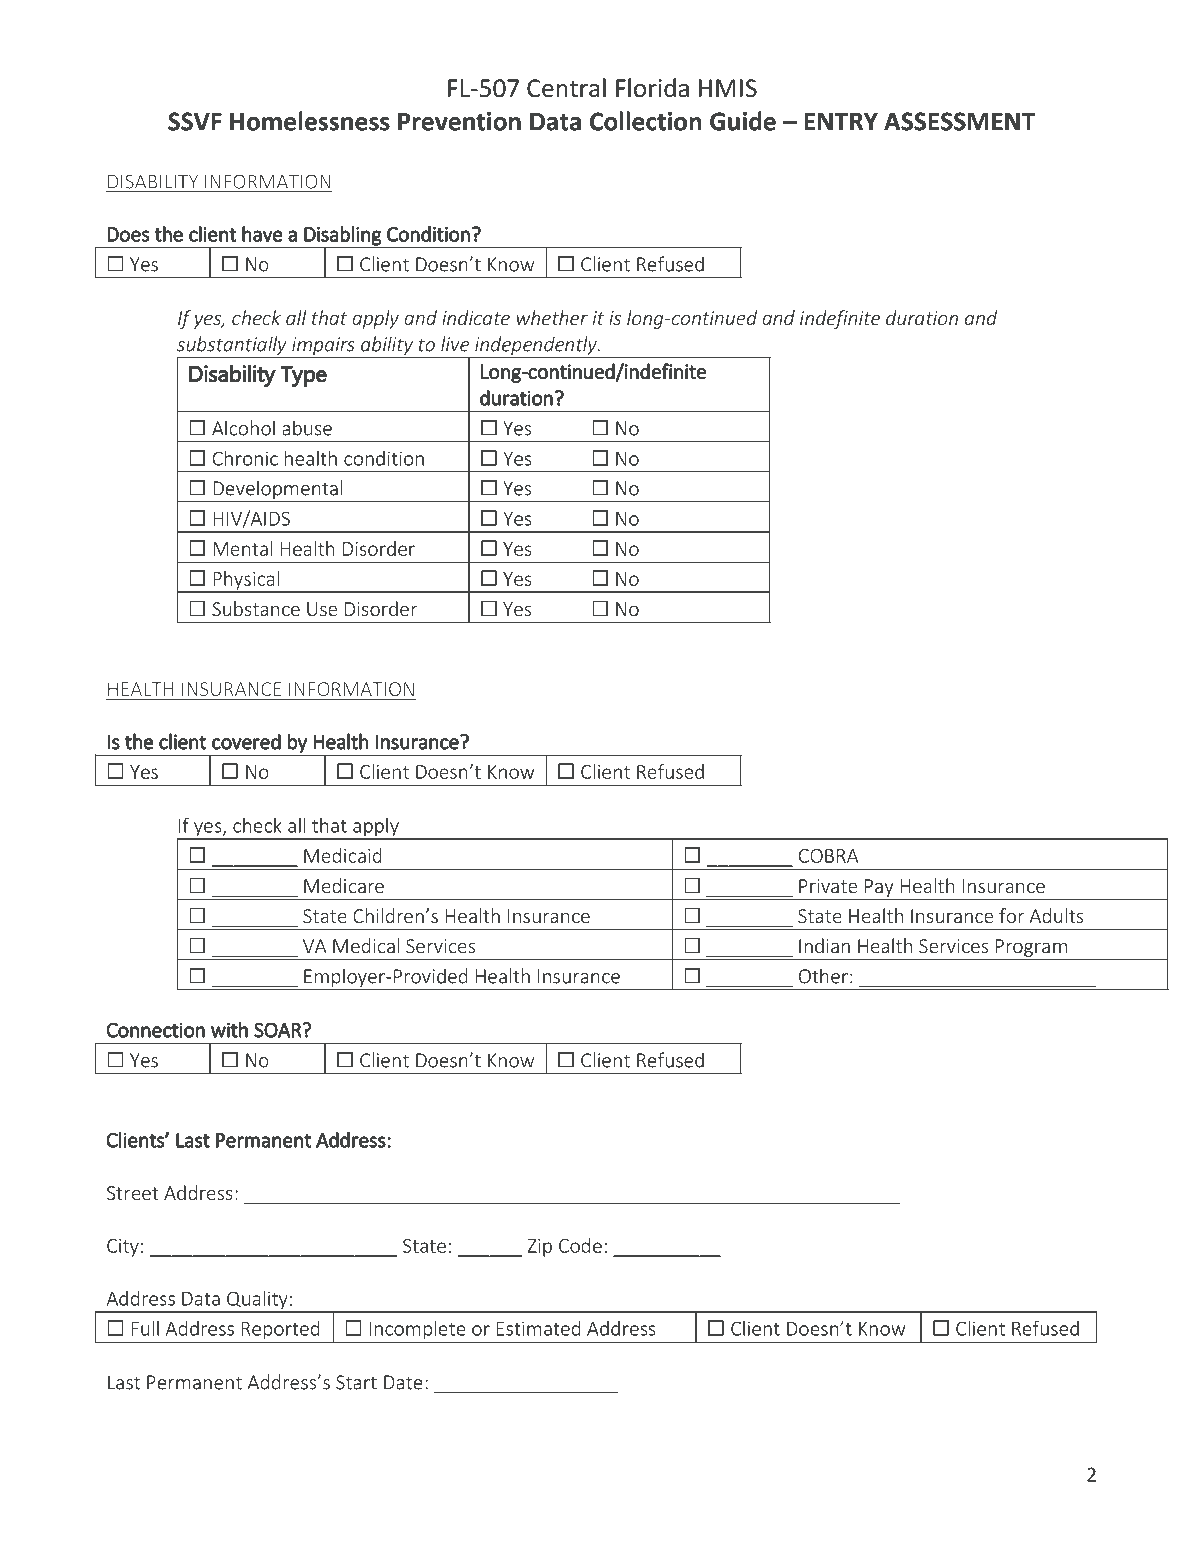  I want to click on Code, so click(580, 1245).
